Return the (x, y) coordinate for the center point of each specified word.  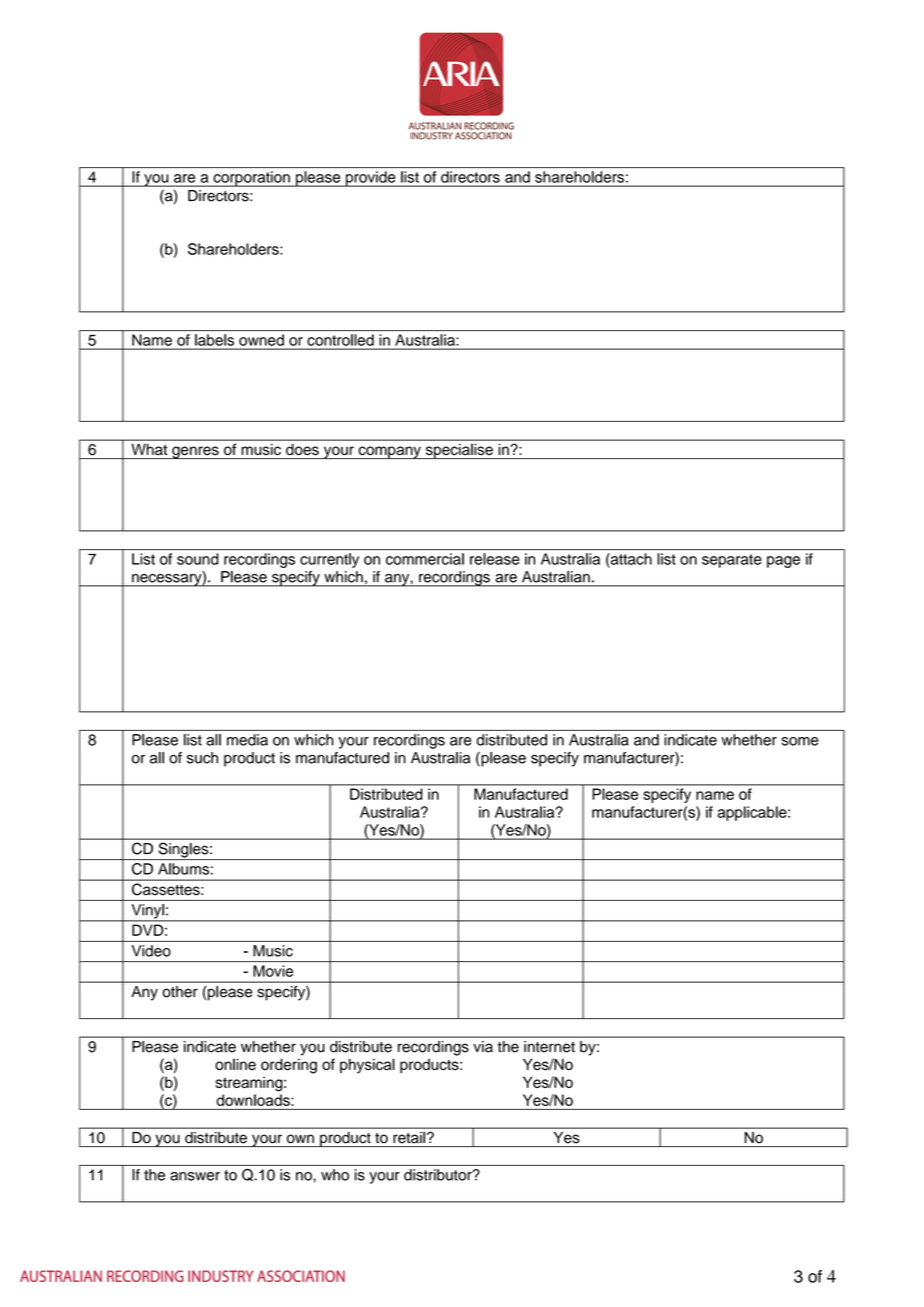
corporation (251, 179)
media (247, 740)
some (800, 741)
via (483, 1046)
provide (371, 179)
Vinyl (147, 912)
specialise (459, 451)
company (389, 452)
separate (732, 561)
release (494, 559)
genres (195, 452)
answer (195, 1176)
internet (549, 1046)
